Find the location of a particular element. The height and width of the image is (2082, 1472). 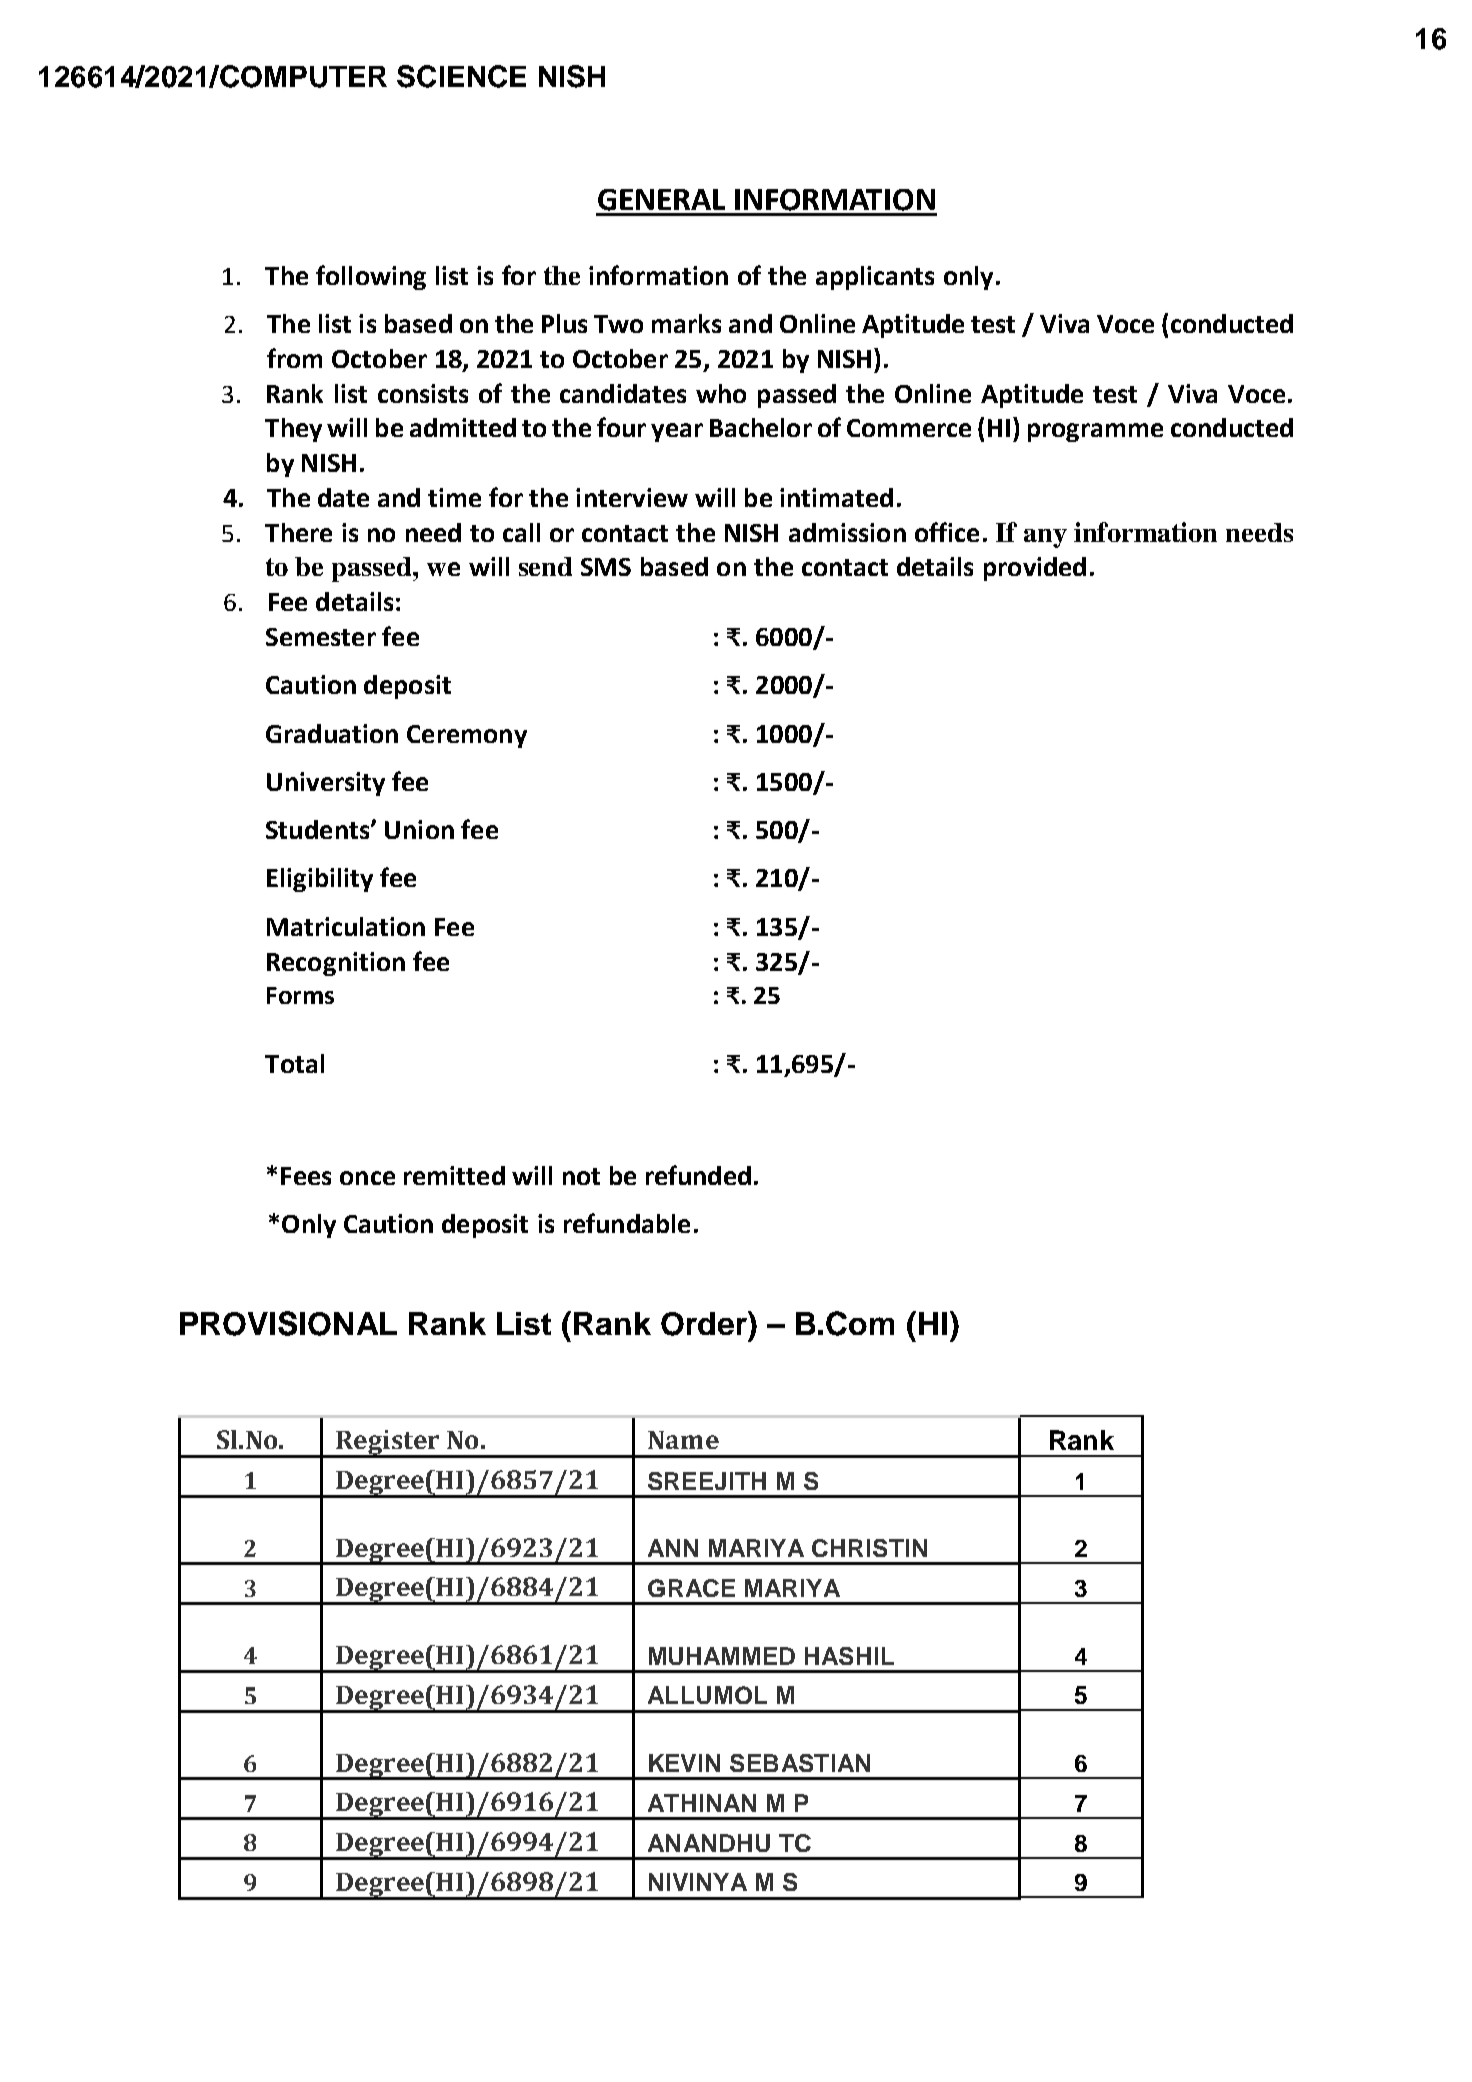

refunded is located at coordinates (698, 1175).
